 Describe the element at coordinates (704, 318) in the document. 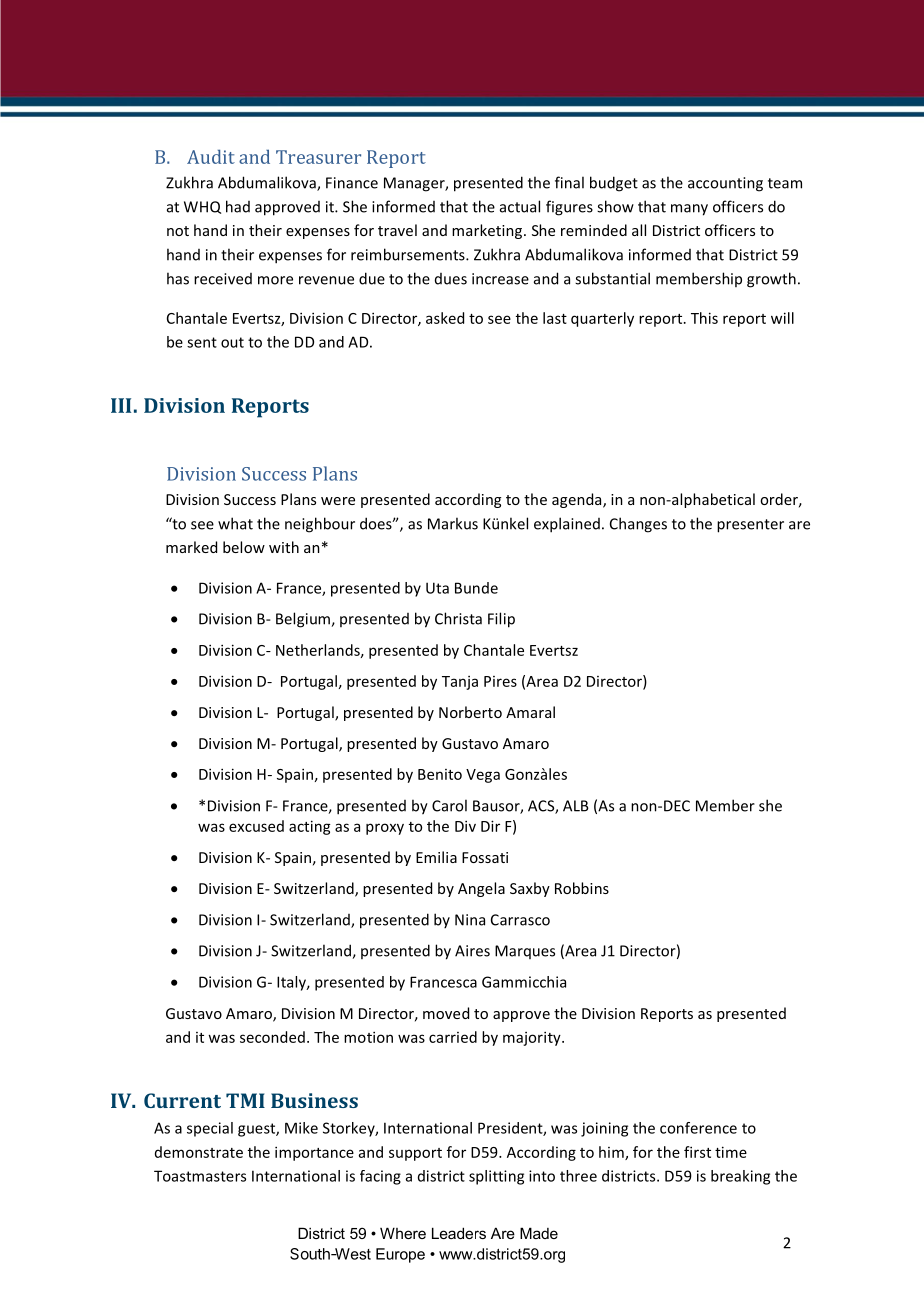

I see `This` at that location.
